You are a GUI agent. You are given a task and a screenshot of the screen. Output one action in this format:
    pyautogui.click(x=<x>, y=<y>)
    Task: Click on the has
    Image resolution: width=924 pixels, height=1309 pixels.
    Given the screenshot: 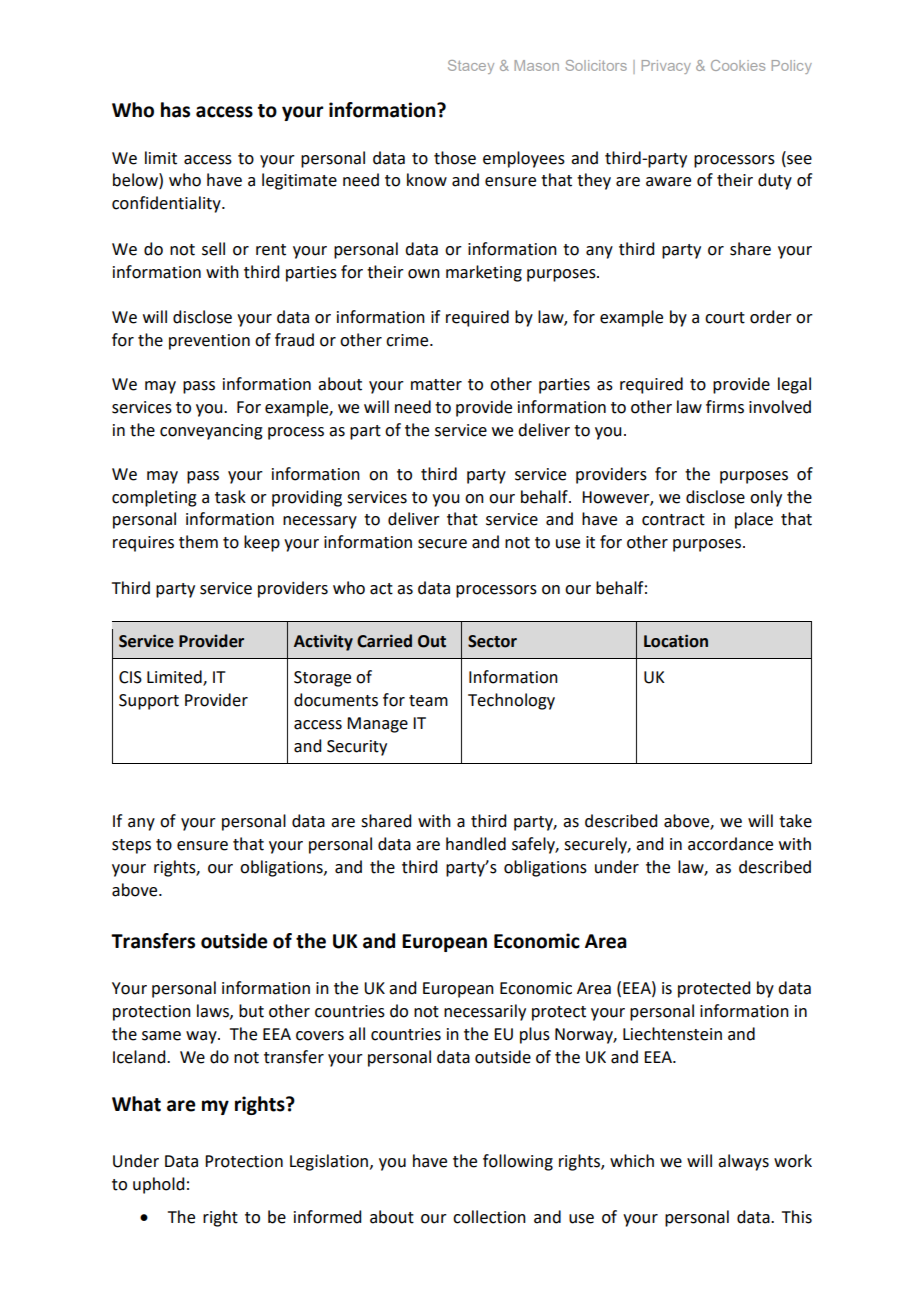 What is the action you would take?
    pyautogui.click(x=175, y=110)
